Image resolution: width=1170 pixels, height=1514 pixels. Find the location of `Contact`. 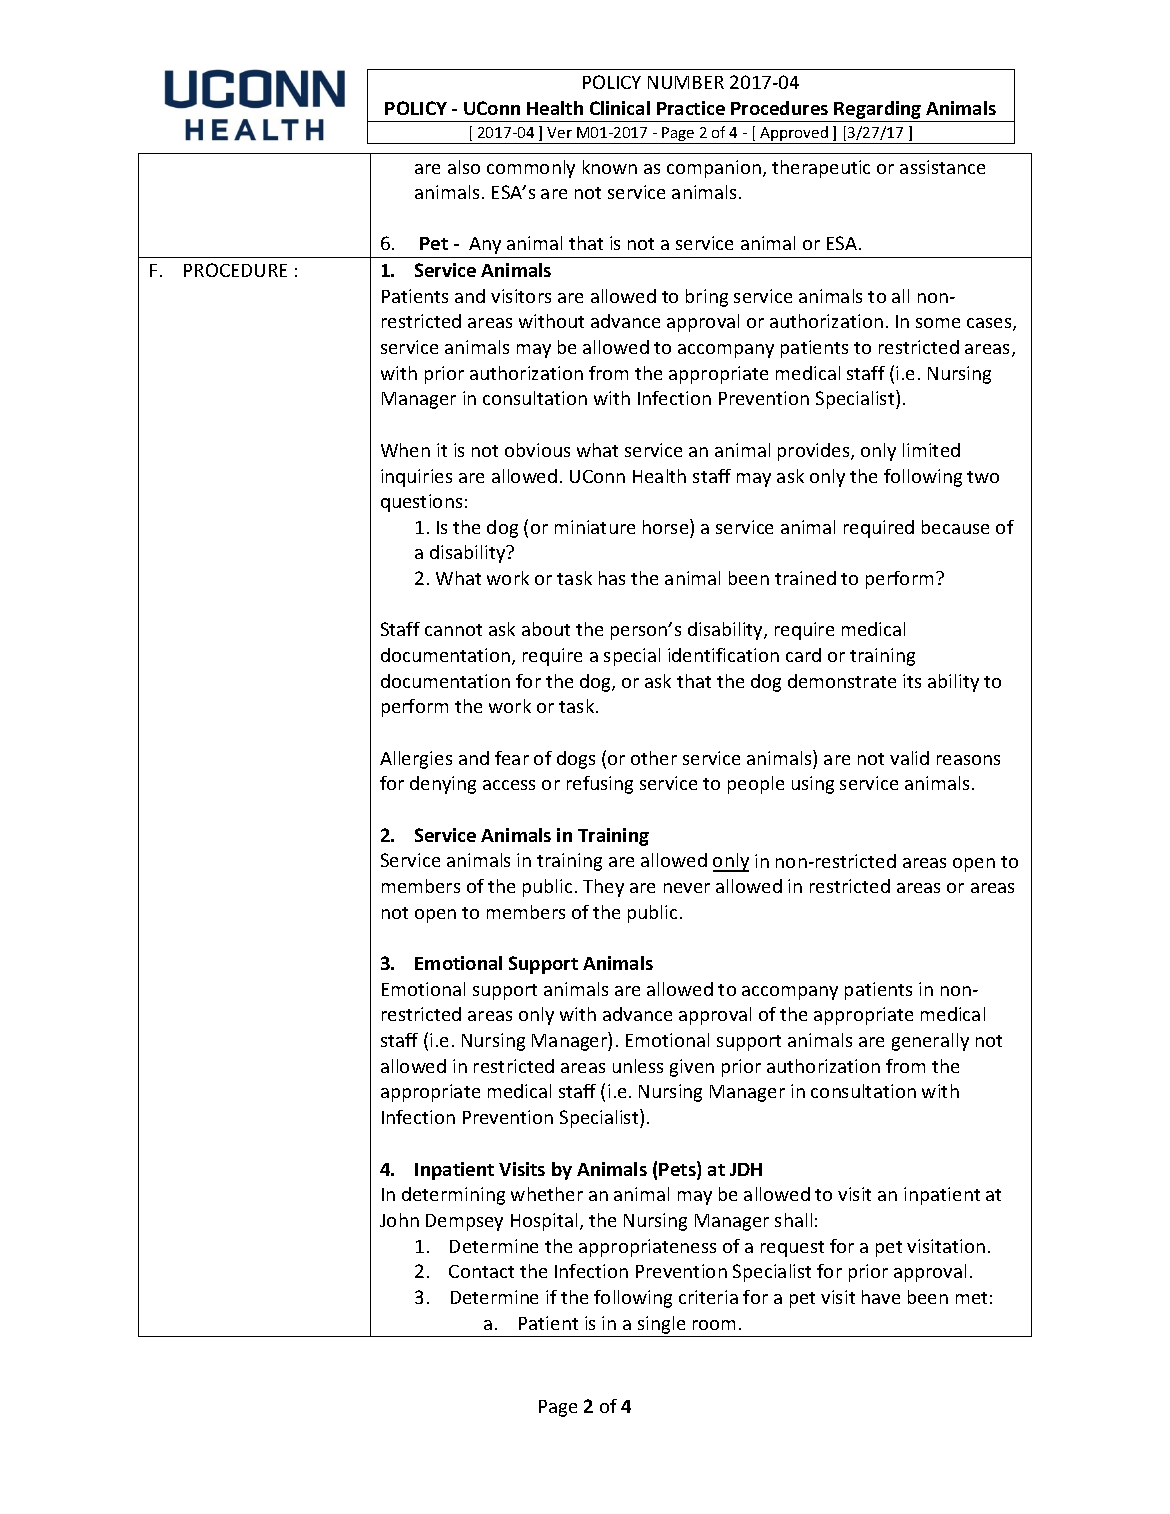

Contact is located at coordinates (481, 1271).
